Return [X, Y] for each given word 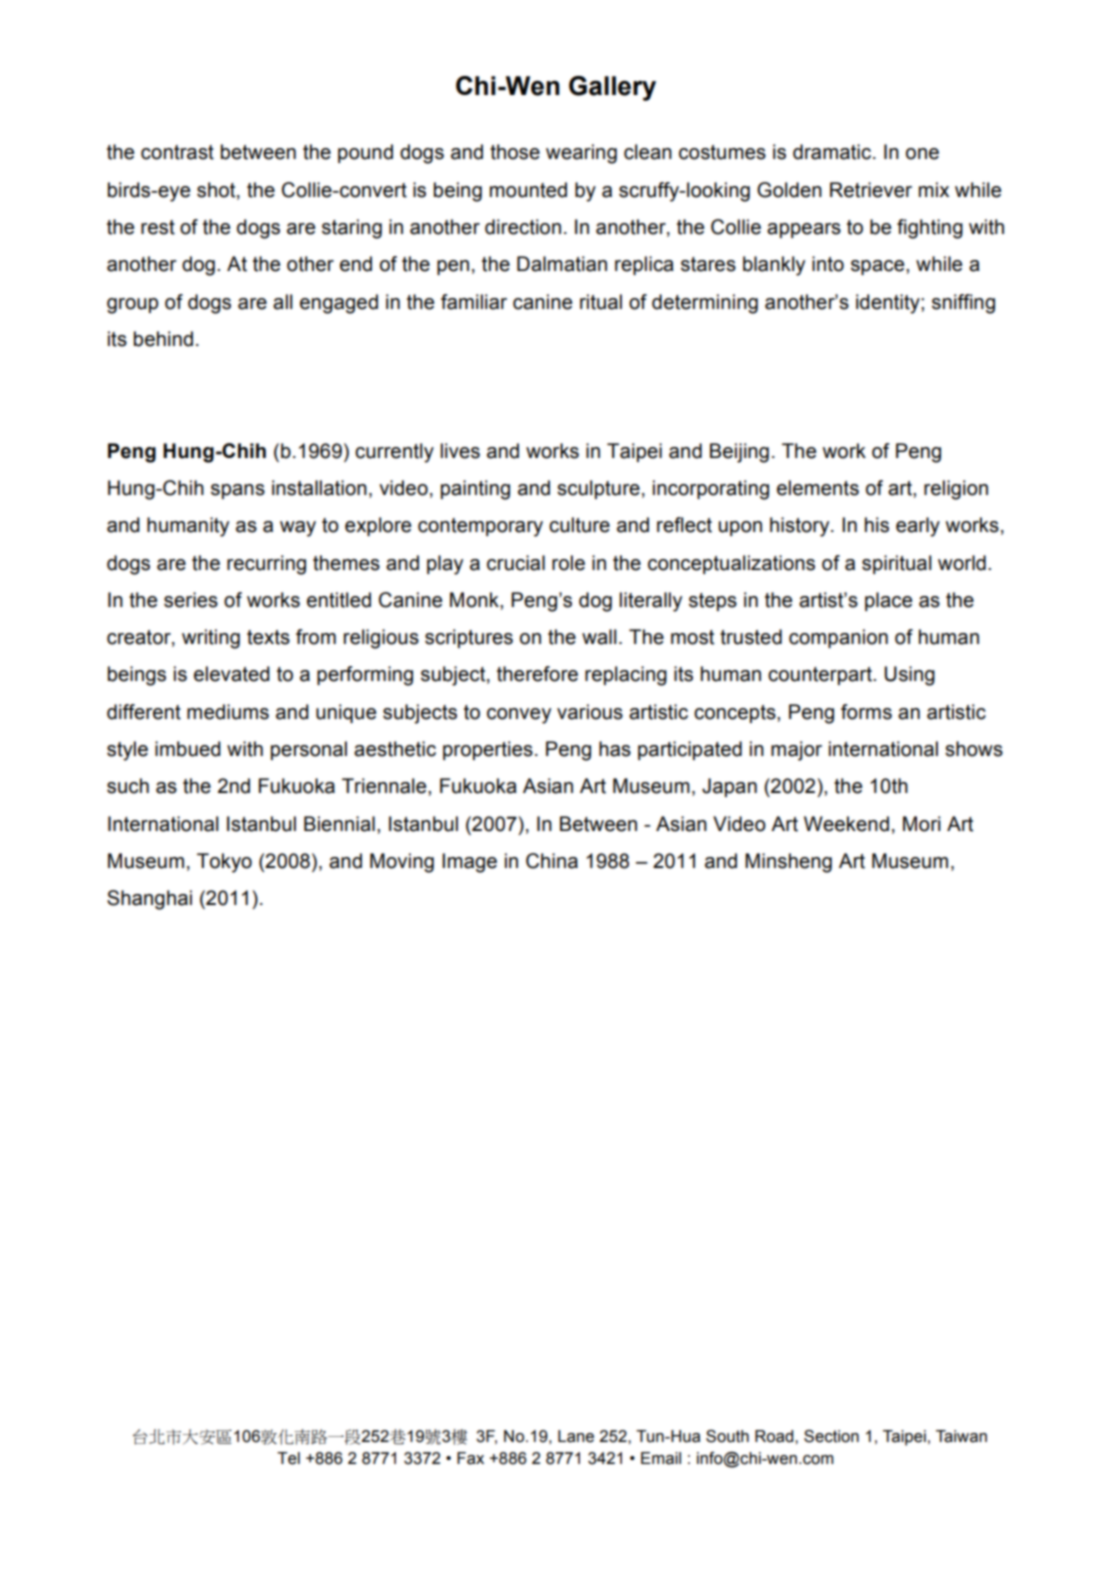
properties [488, 750]
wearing [581, 154]
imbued [188, 749]
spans [238, 491]
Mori [922, 824]
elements [818, 488]
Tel [288, 1458]
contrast [177, 152]
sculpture [598, 489]
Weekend [846, 824]
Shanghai [149, 900]
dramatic [833, 152]
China [552, 861]
